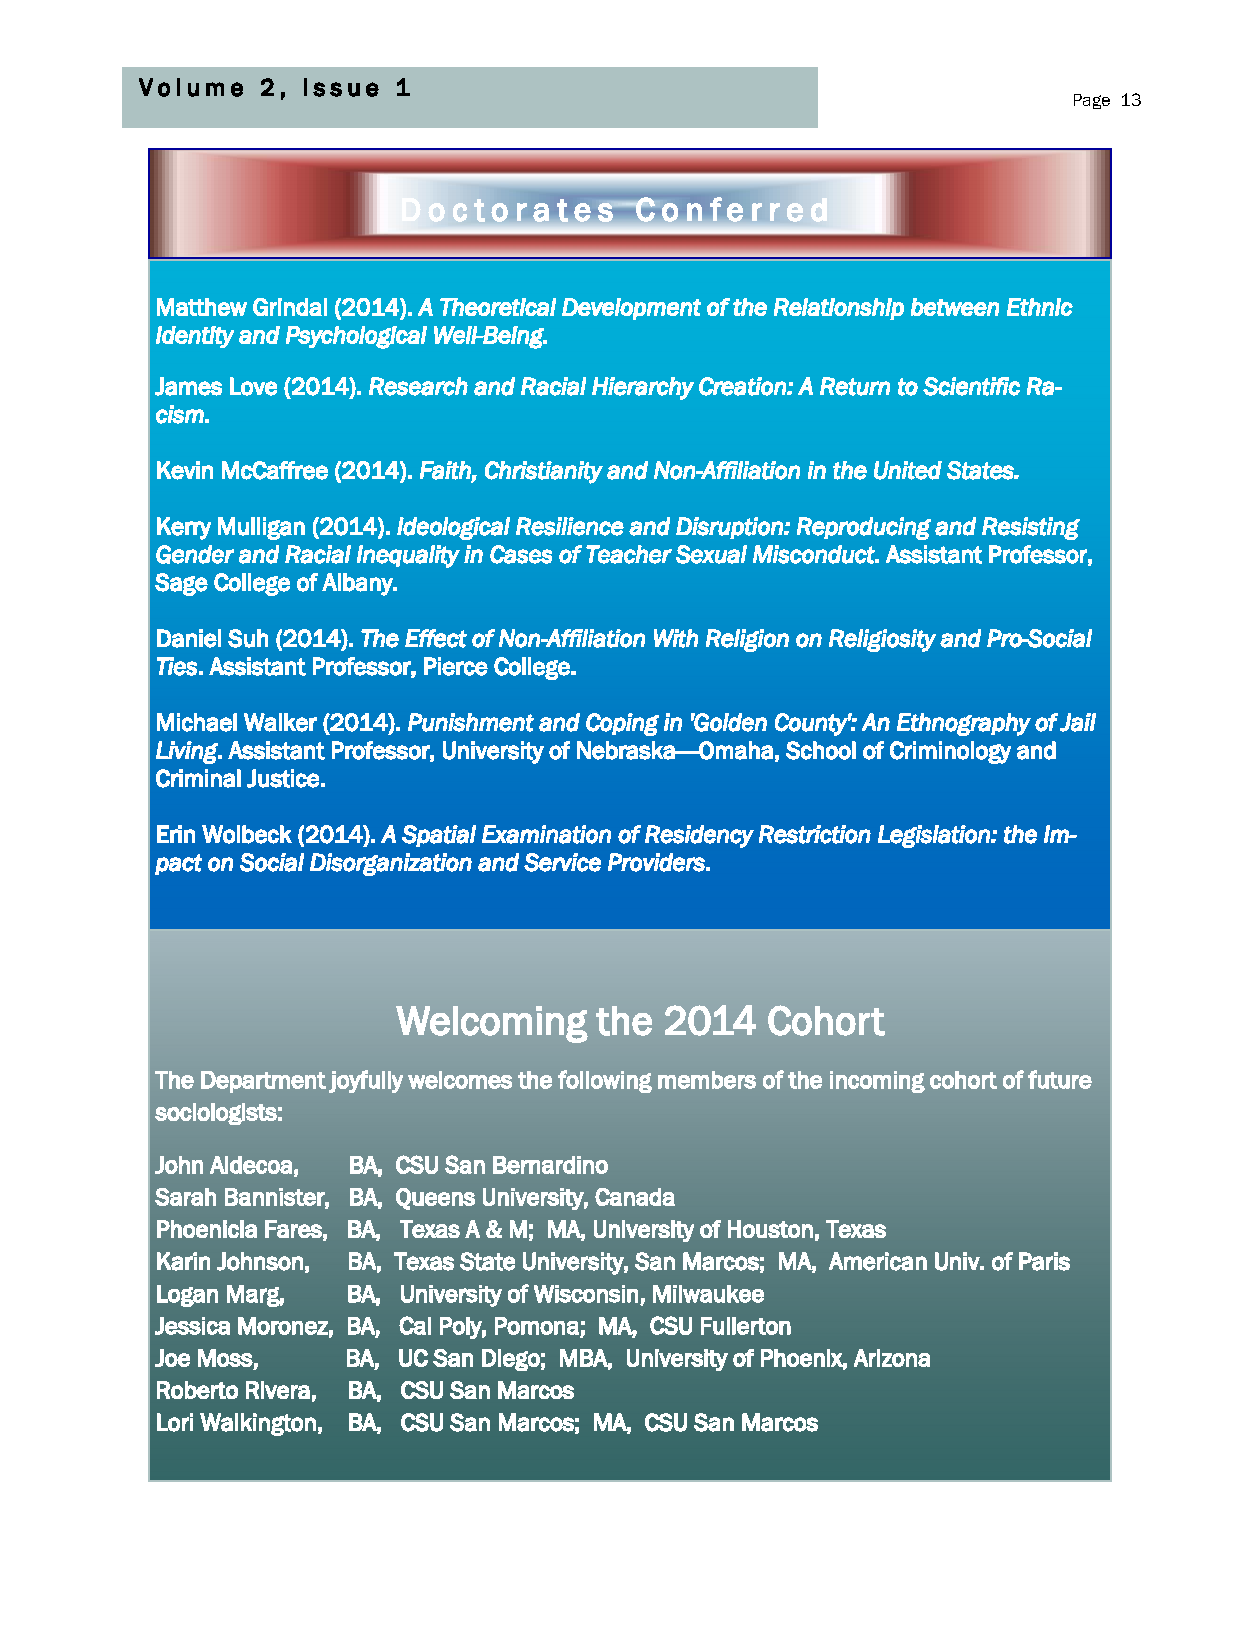  Describe the element at coordinates (631, 309) in the image. I see `Development` at that location.
